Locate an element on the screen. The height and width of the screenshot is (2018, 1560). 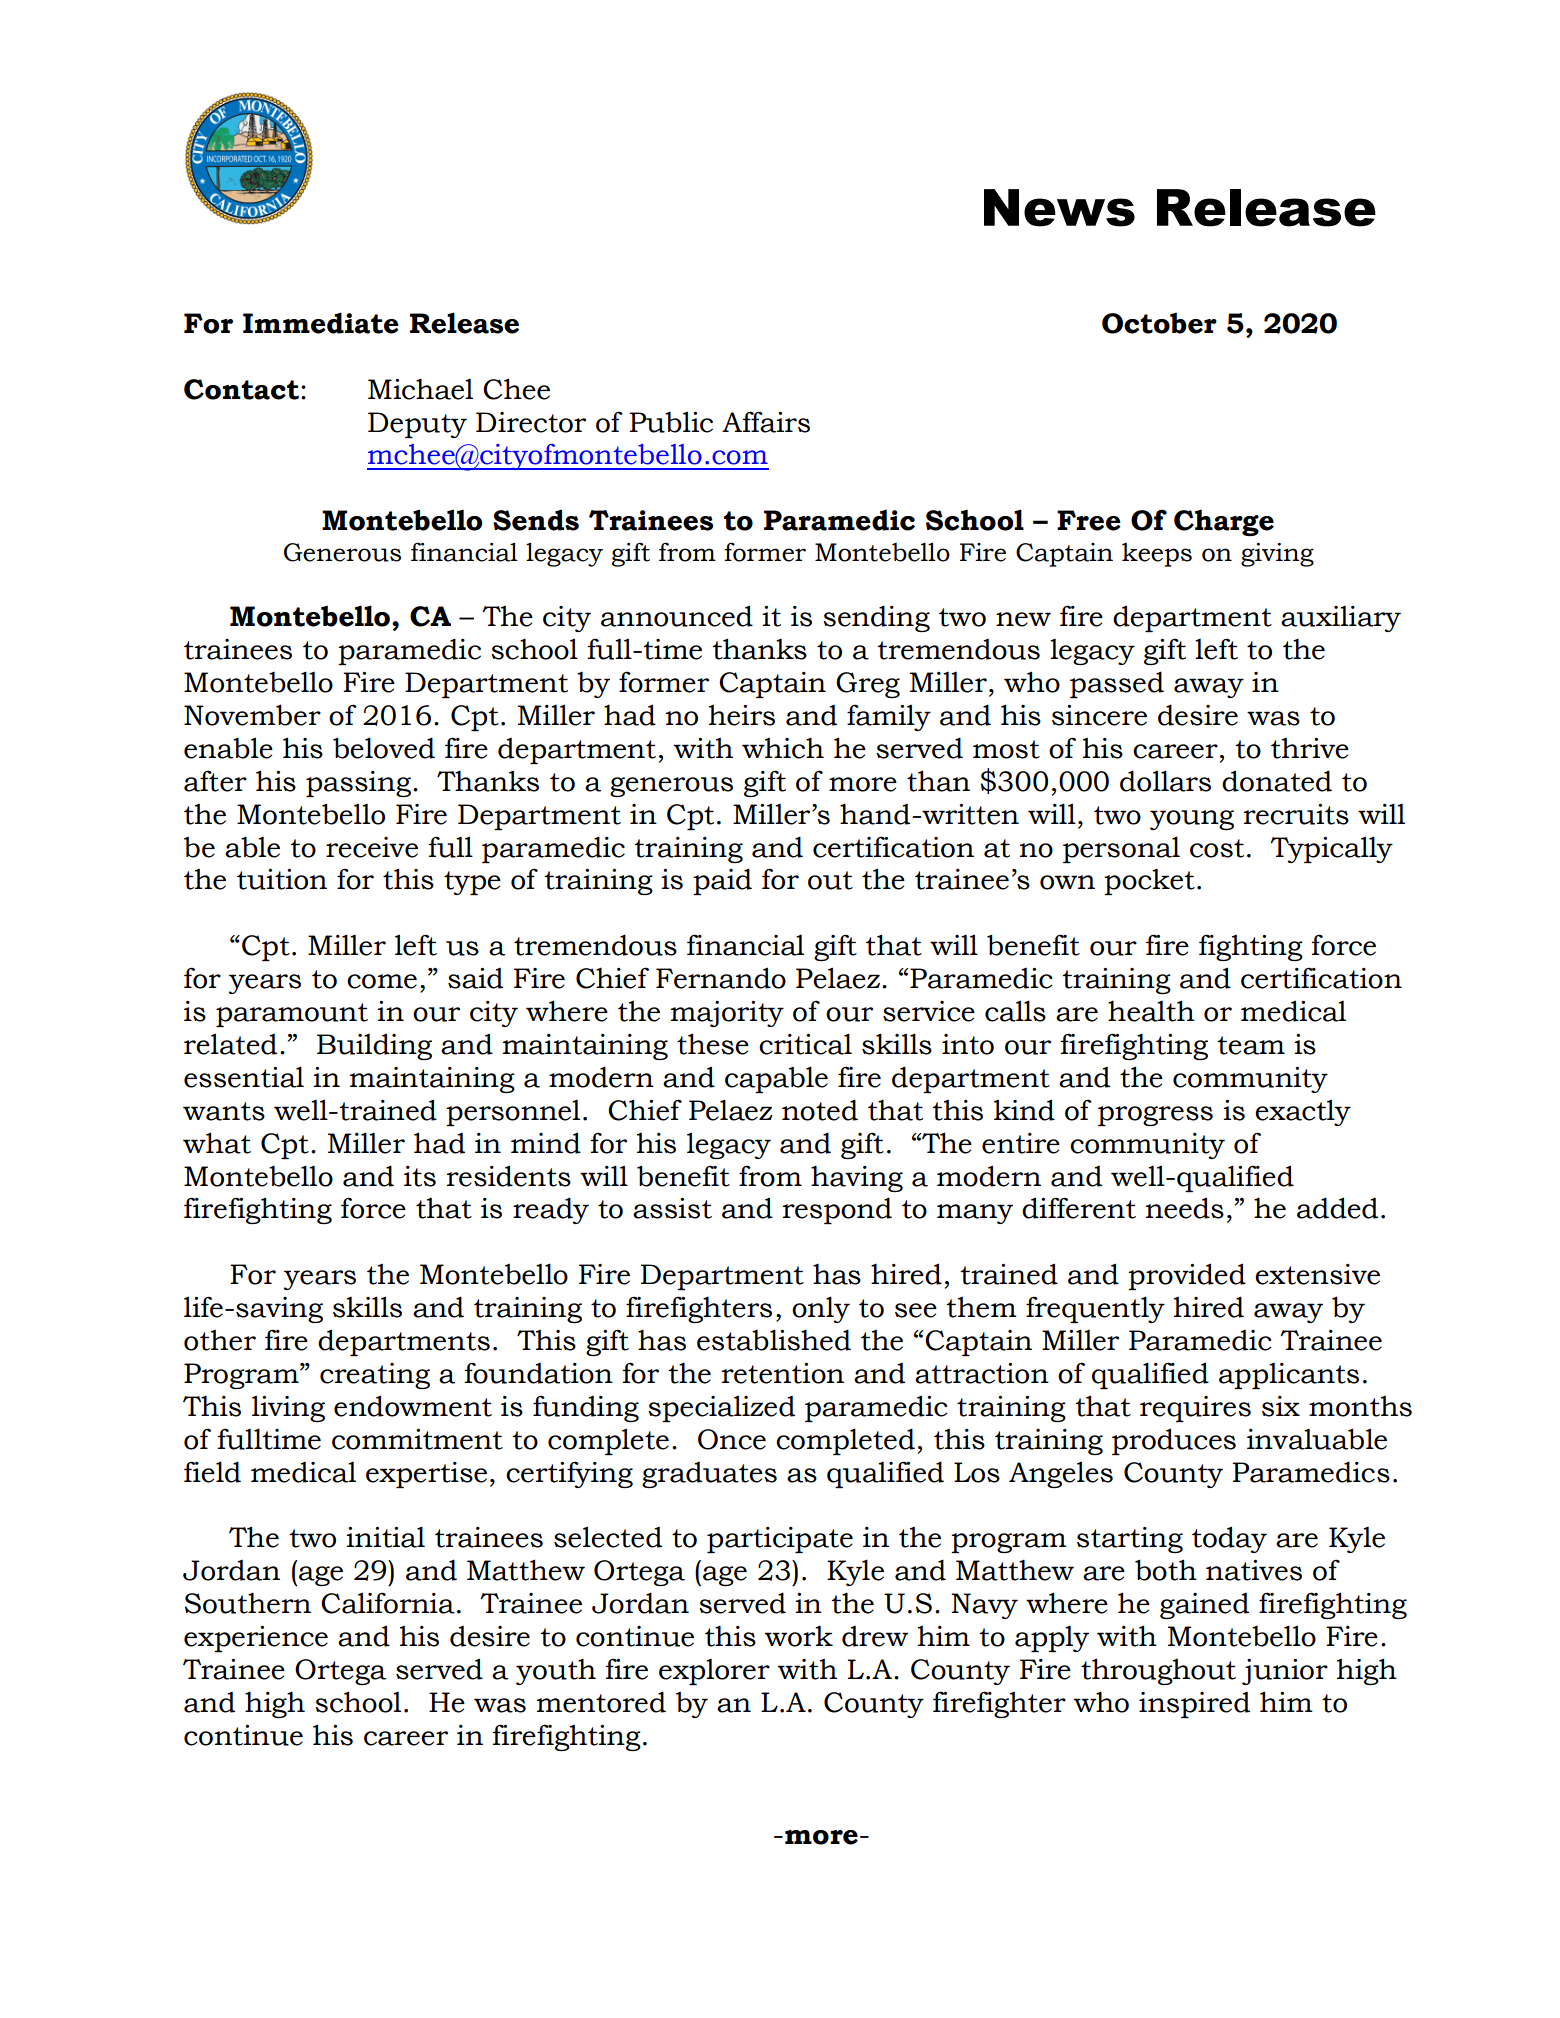
Immediate is located at coordinates (321, 323).
